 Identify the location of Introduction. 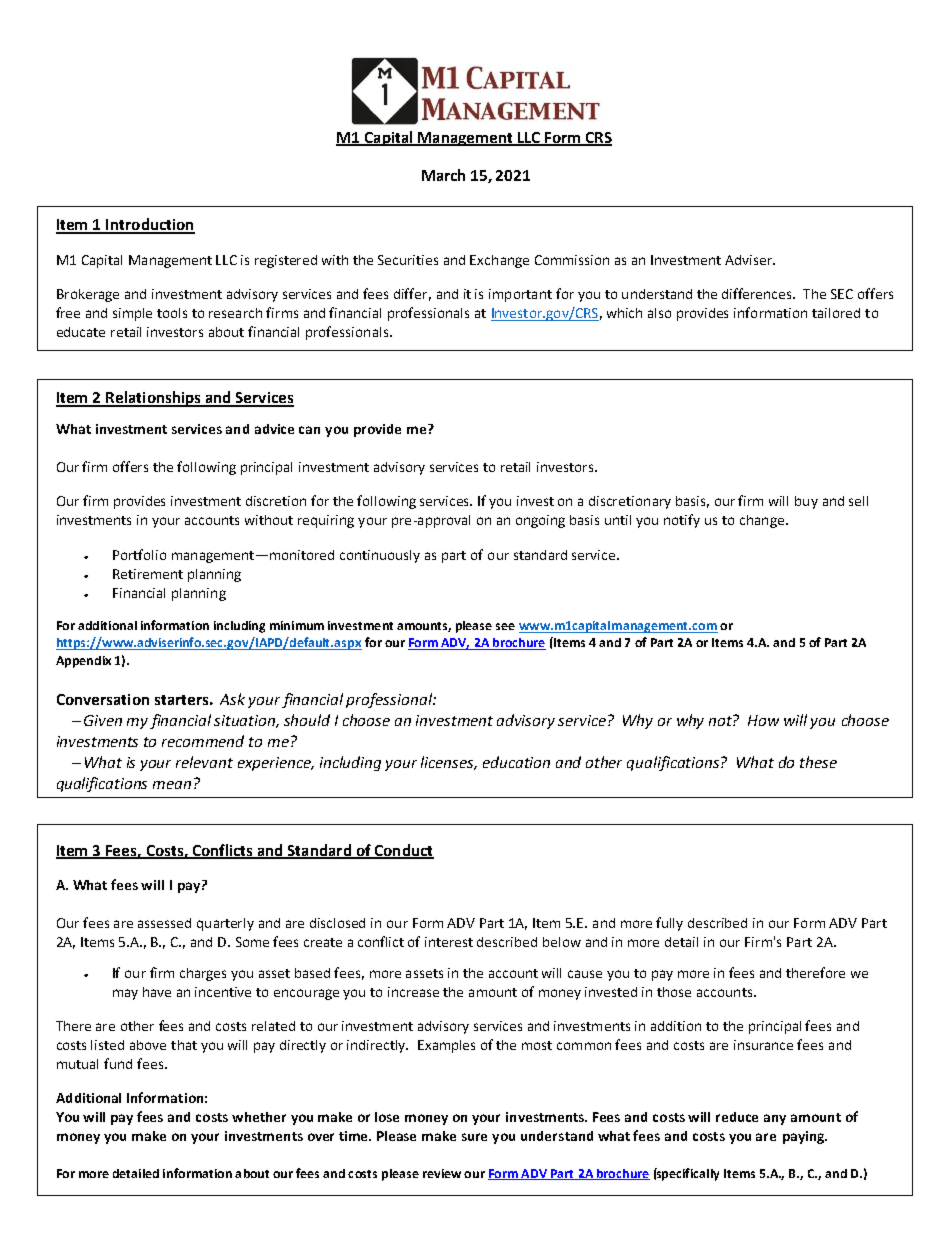
(149, 225).
